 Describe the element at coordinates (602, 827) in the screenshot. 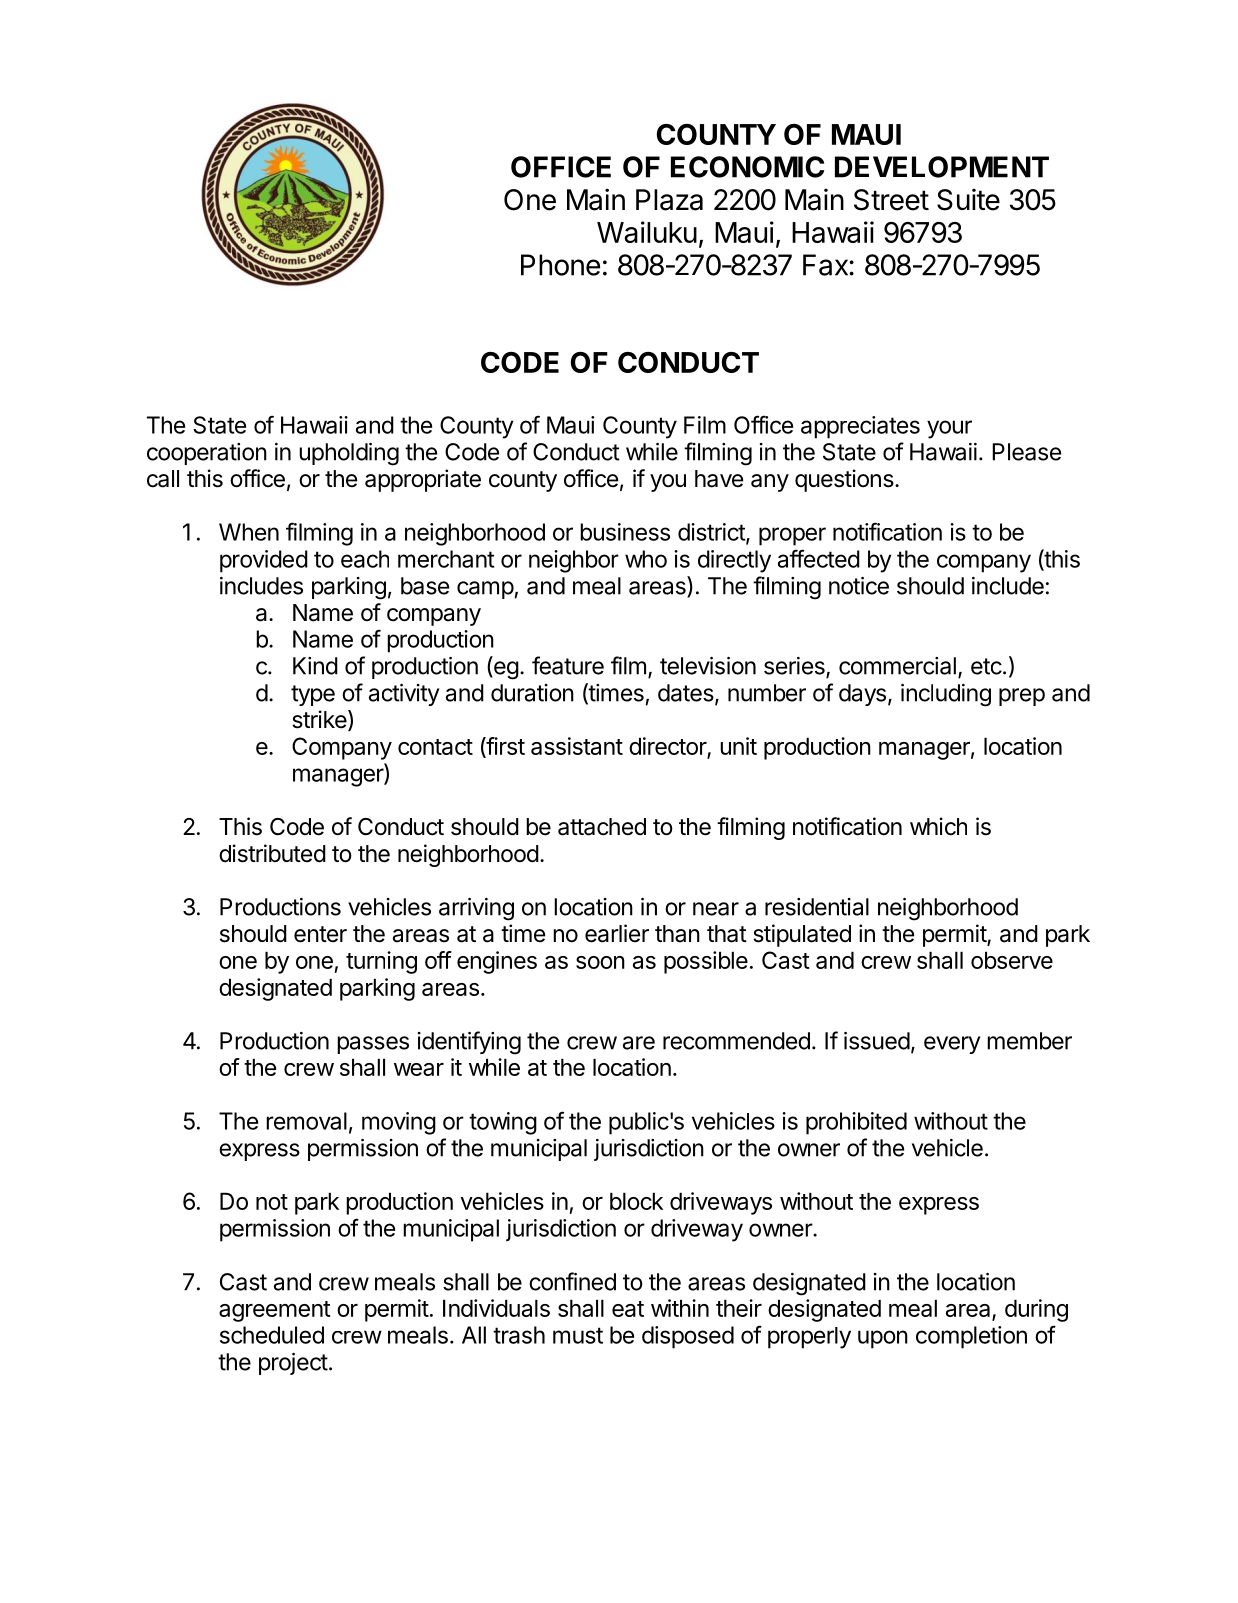

I see `attached` at that location.
